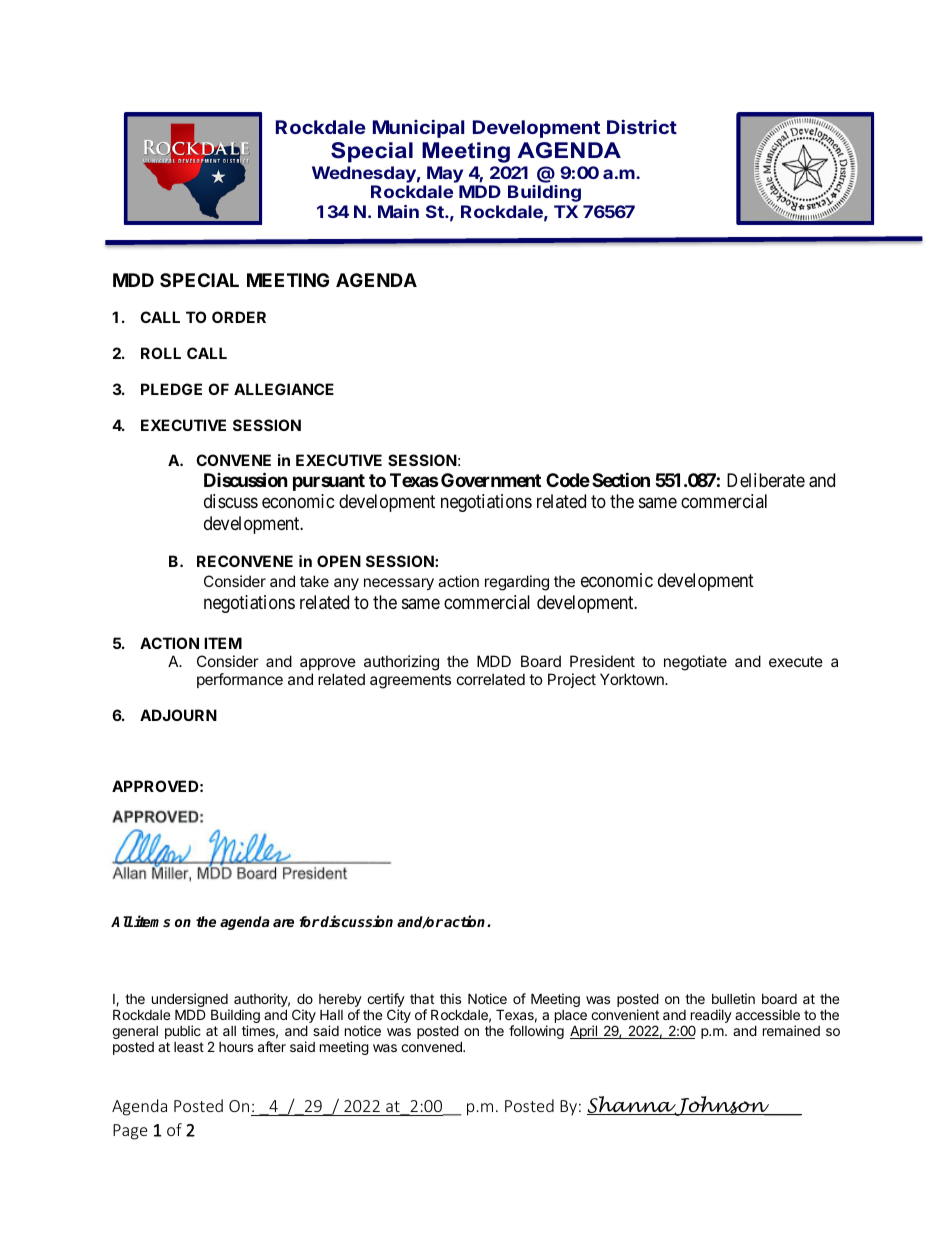 The height and width of the image is (1233, 952). I want to click on May, so click(445, 174).
